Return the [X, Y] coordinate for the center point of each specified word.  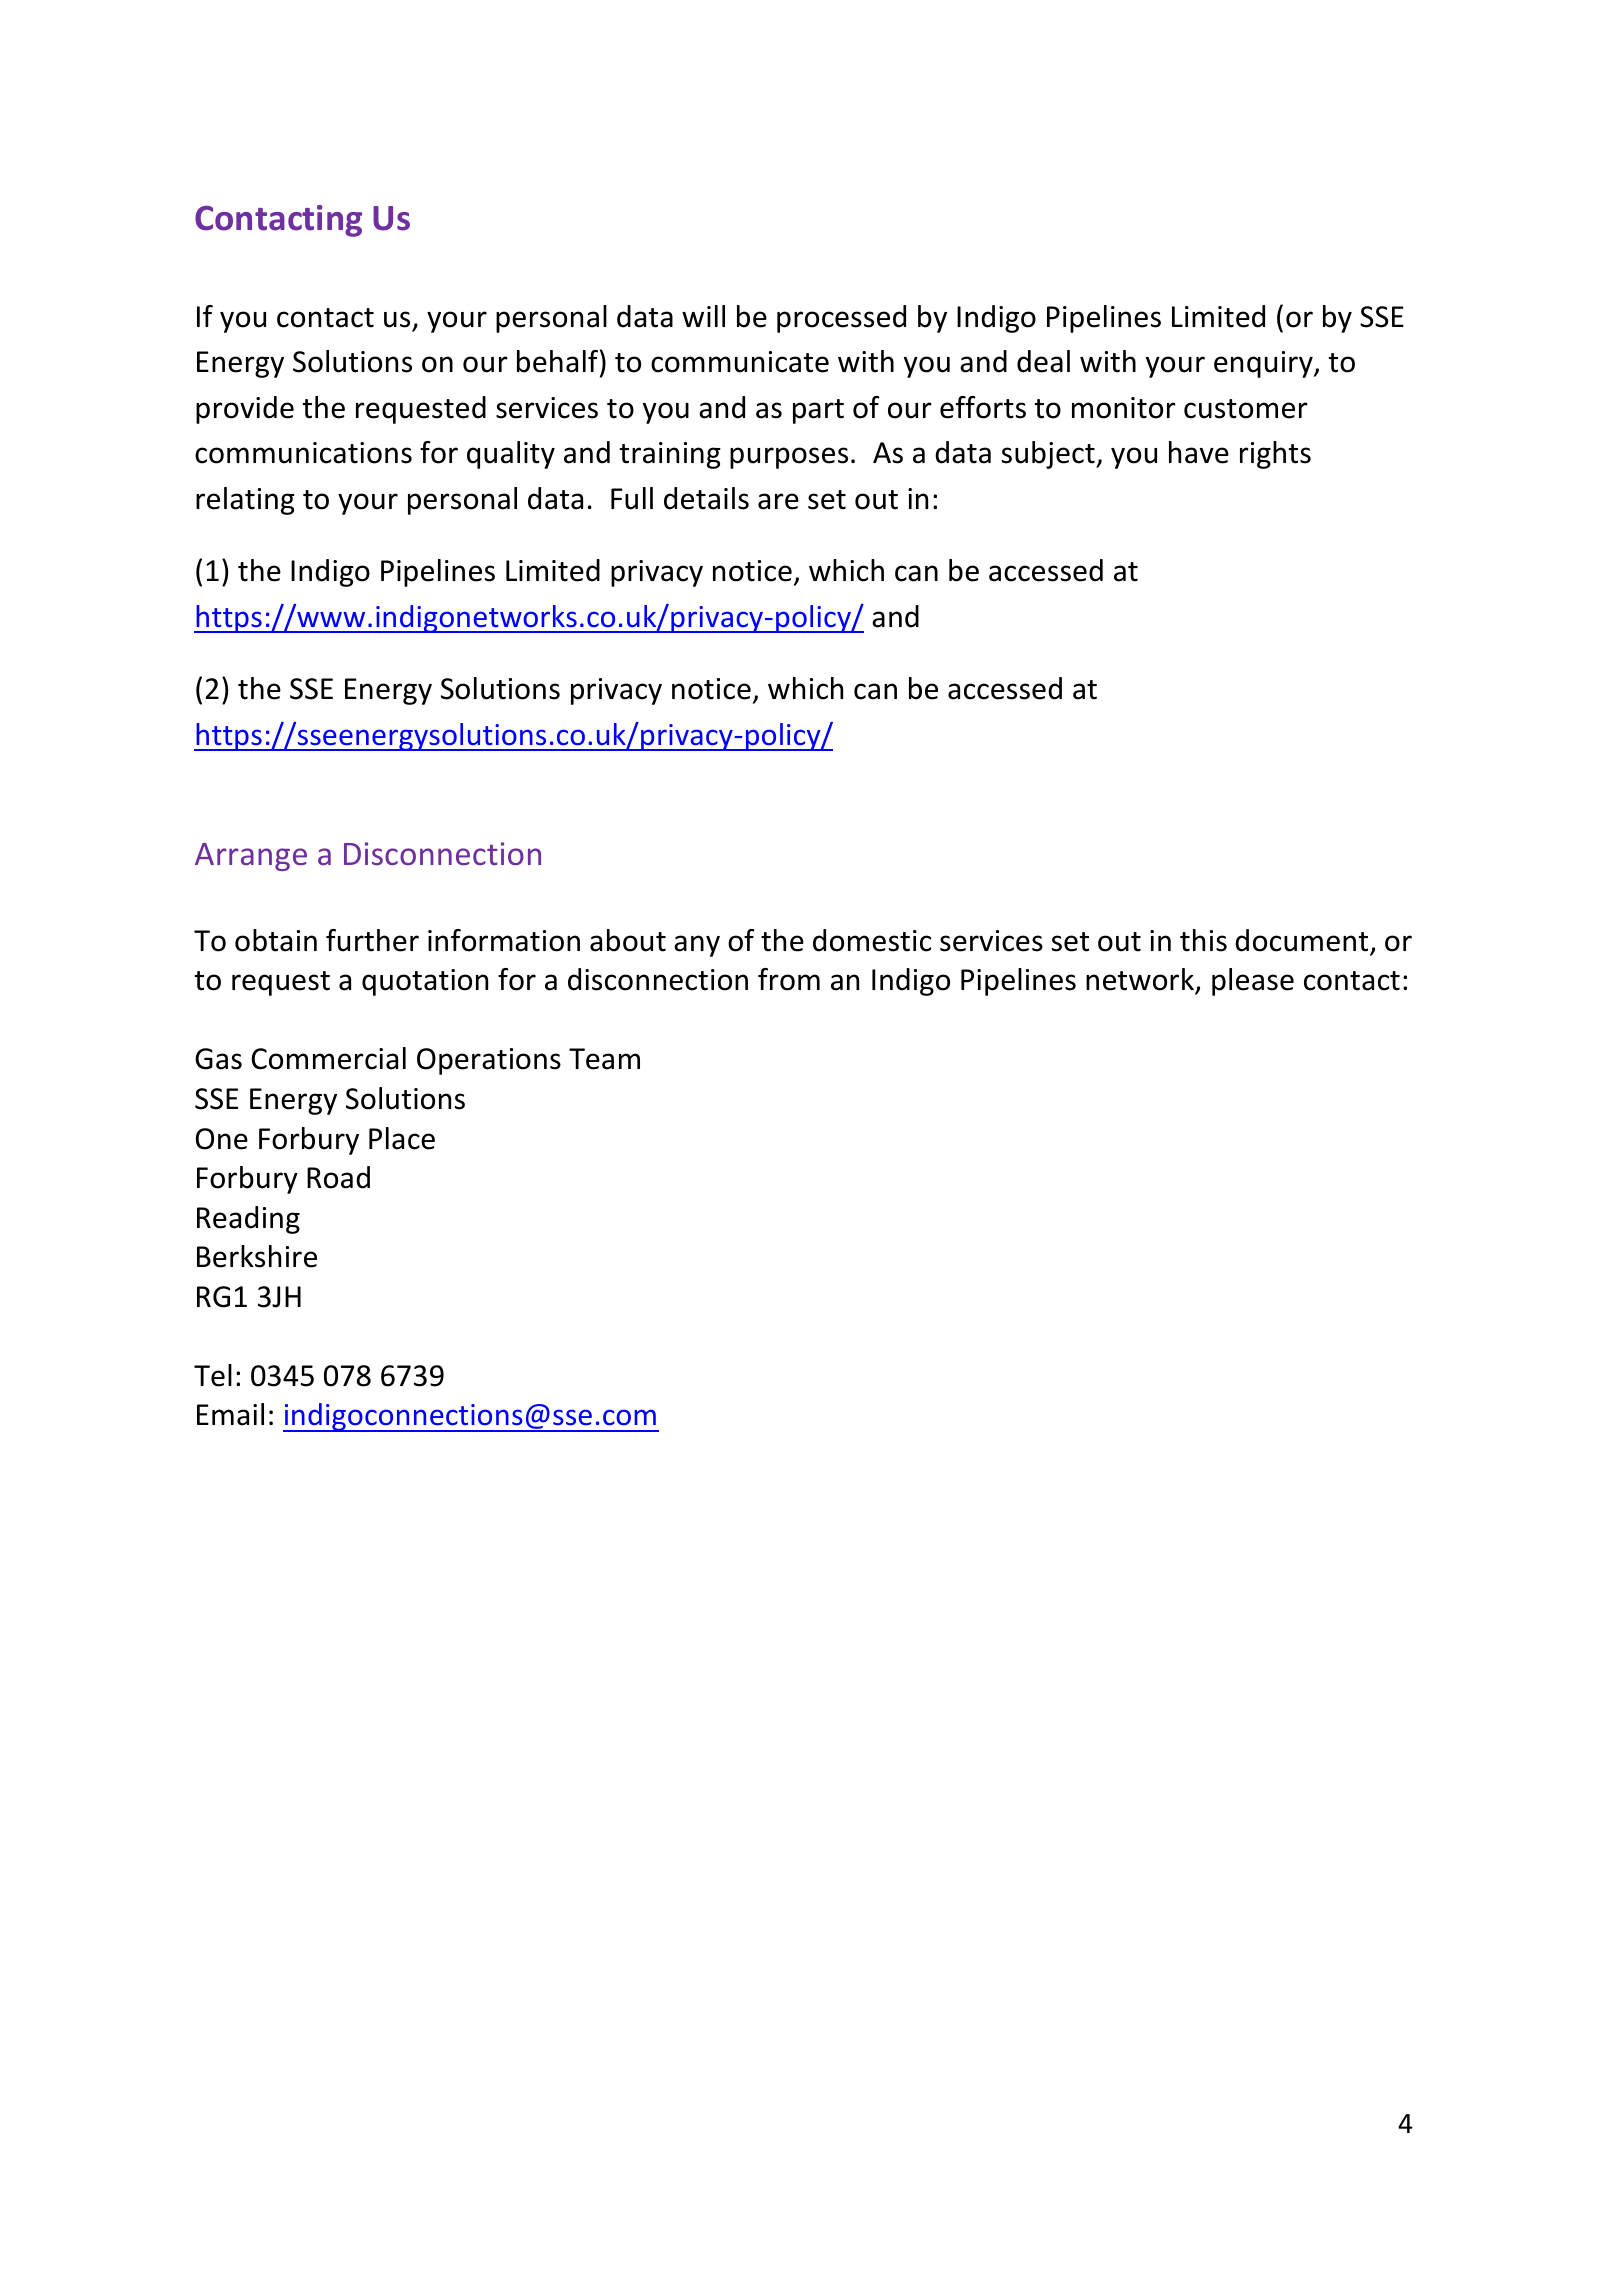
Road [338, 1177]
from [789, 979]
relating [245, 501]
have [1199, 452]
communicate [740, 362]
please [1253, 982]
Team [604, 1059]
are [778, 501]
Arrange [251, 857]
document [1303, 941]
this [1203, 940]
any [697, 946]
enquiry [1264, 364]
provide [245, 410]
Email [230, 1414]
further [372, 940]
